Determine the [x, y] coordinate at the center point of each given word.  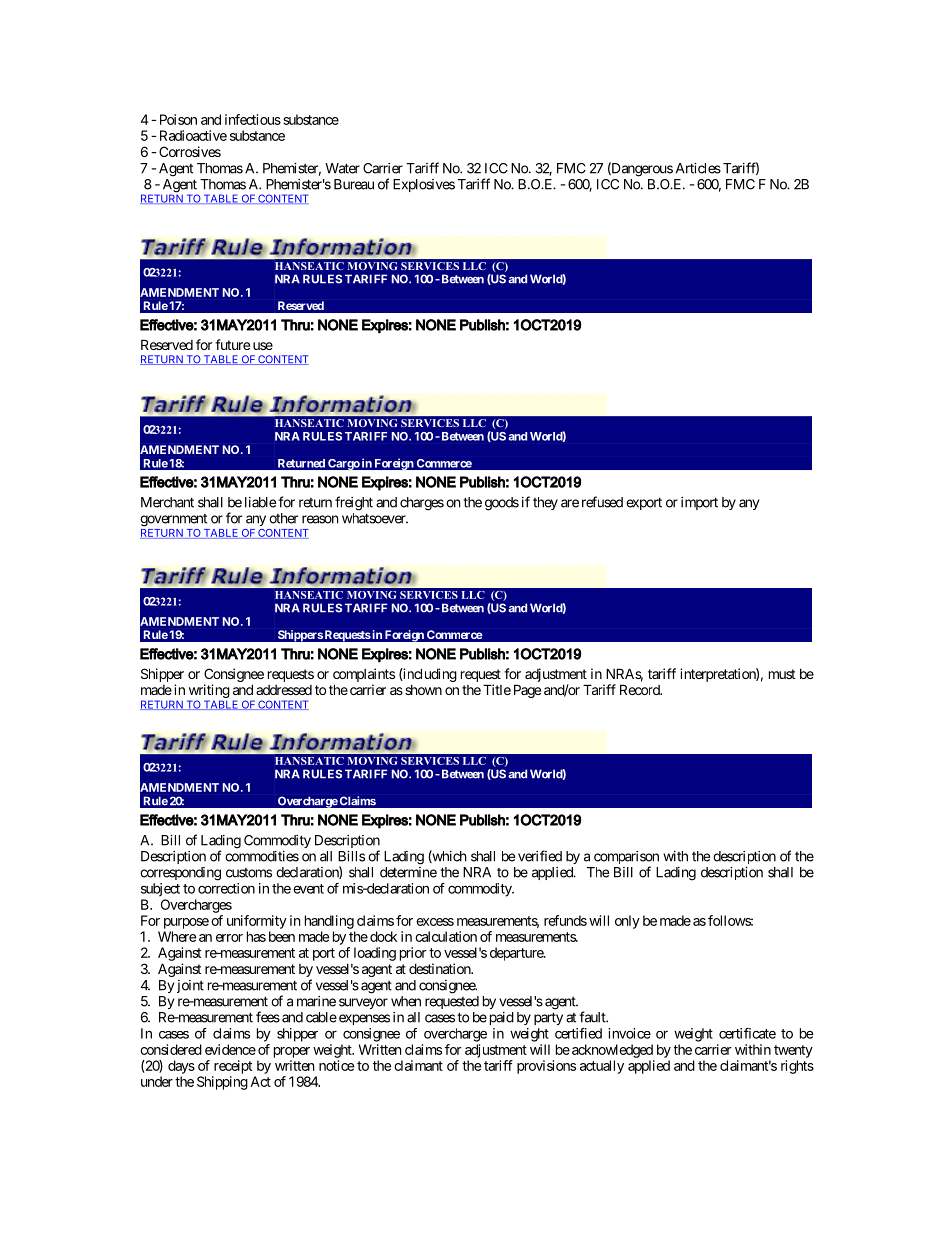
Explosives [424, 185]
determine [408, 872]
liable [260, 502]
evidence [230, 1049]
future [232, 344]
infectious [253, 119]
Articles [698, 168]
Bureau [354, 184]
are [570, 503]
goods [502, 504]
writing [209, 691]
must [782, 674]
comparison [626, 859]
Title [497, 689]
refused [602, 502]
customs [249, 873]
